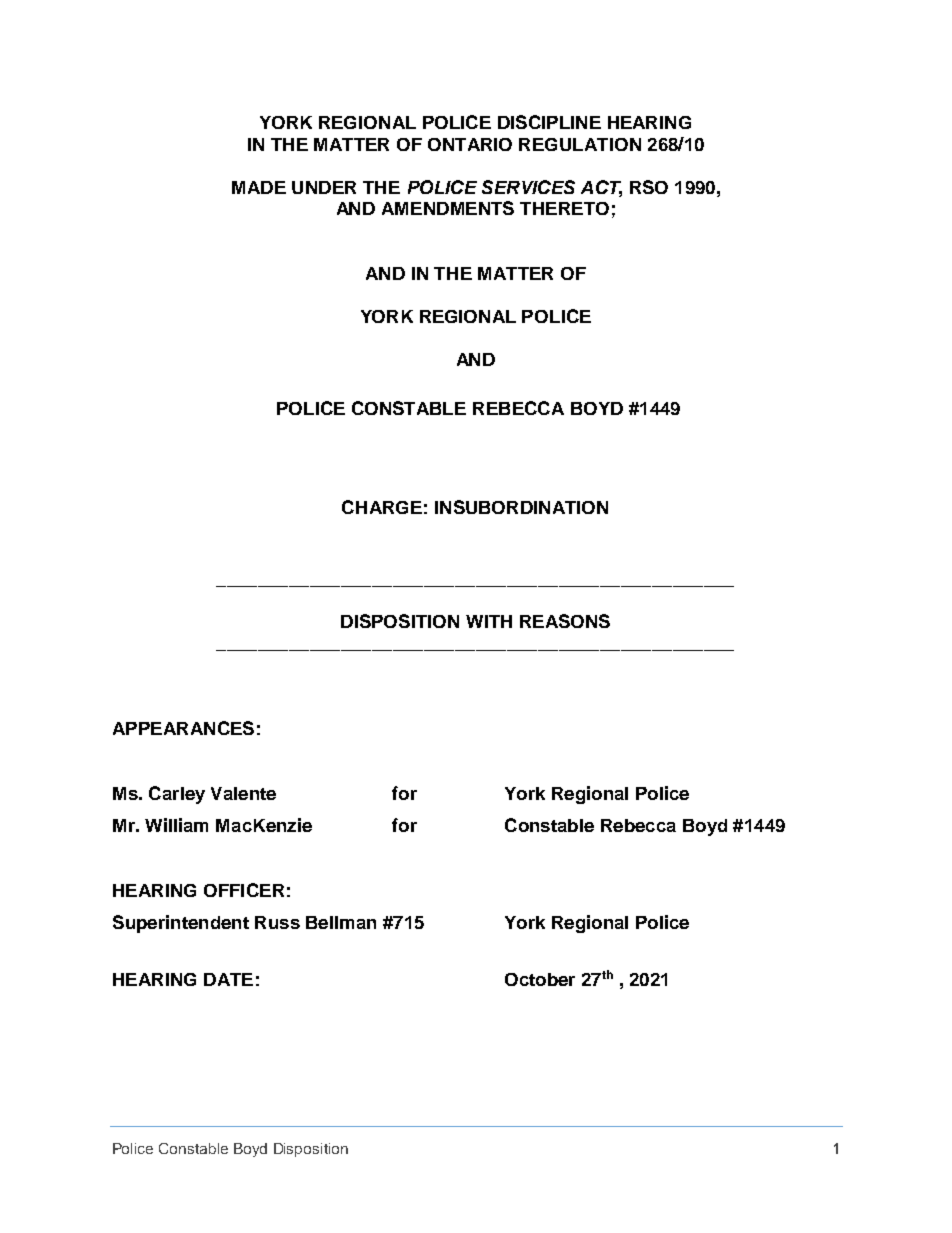 Image resolution: width=952 pixels, height=1233 pixels. Describe the element at coordinates (341, 922) in the screenshot. I see `Bellman` at that location.
